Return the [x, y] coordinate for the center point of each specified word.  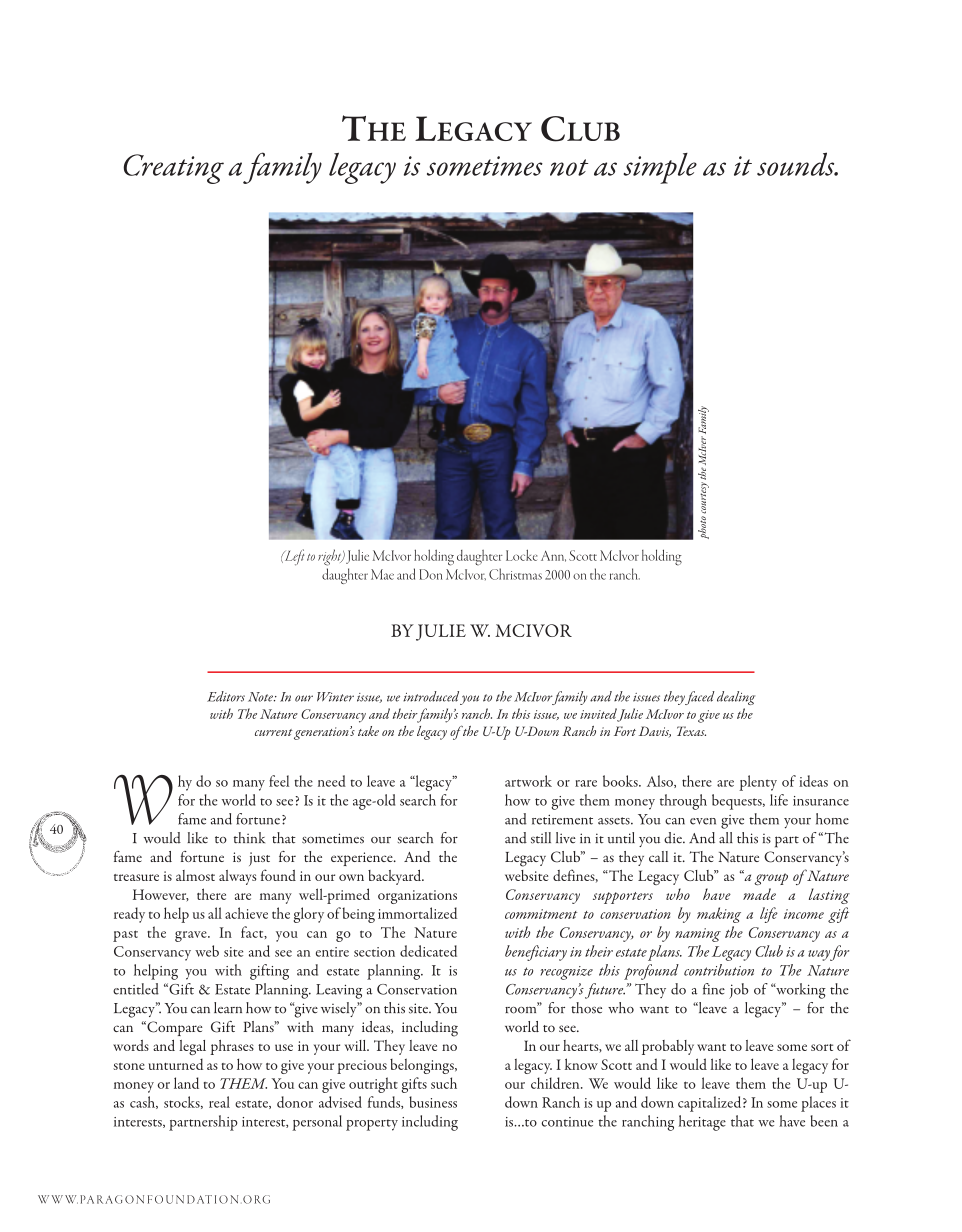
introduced [431, 696]
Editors [226, 696]
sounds [797, 164]
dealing [736, 698]
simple [660, 168]
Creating [174, 169]
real [219, 1102]
